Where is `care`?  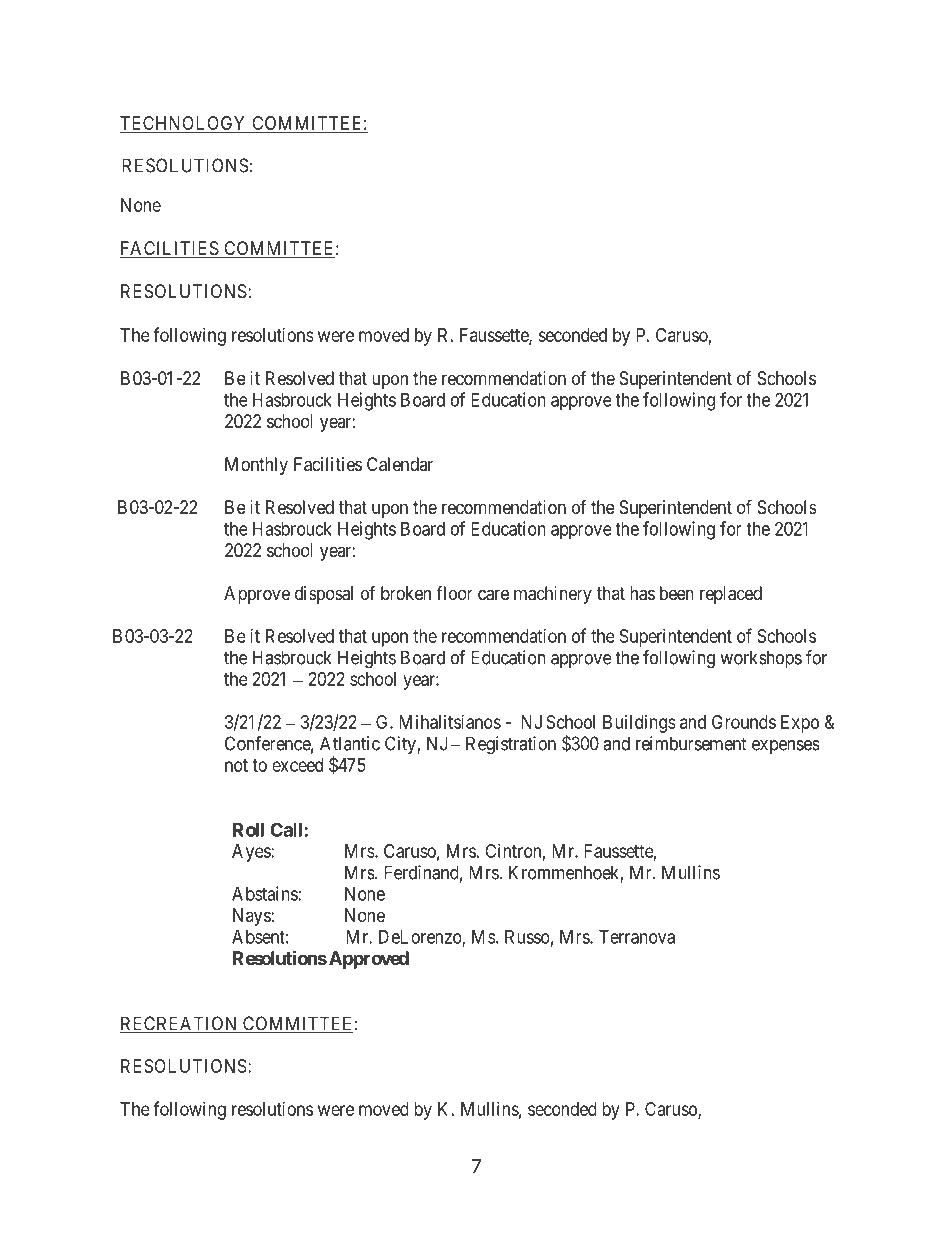
care is located at coordinates (493, 595).
